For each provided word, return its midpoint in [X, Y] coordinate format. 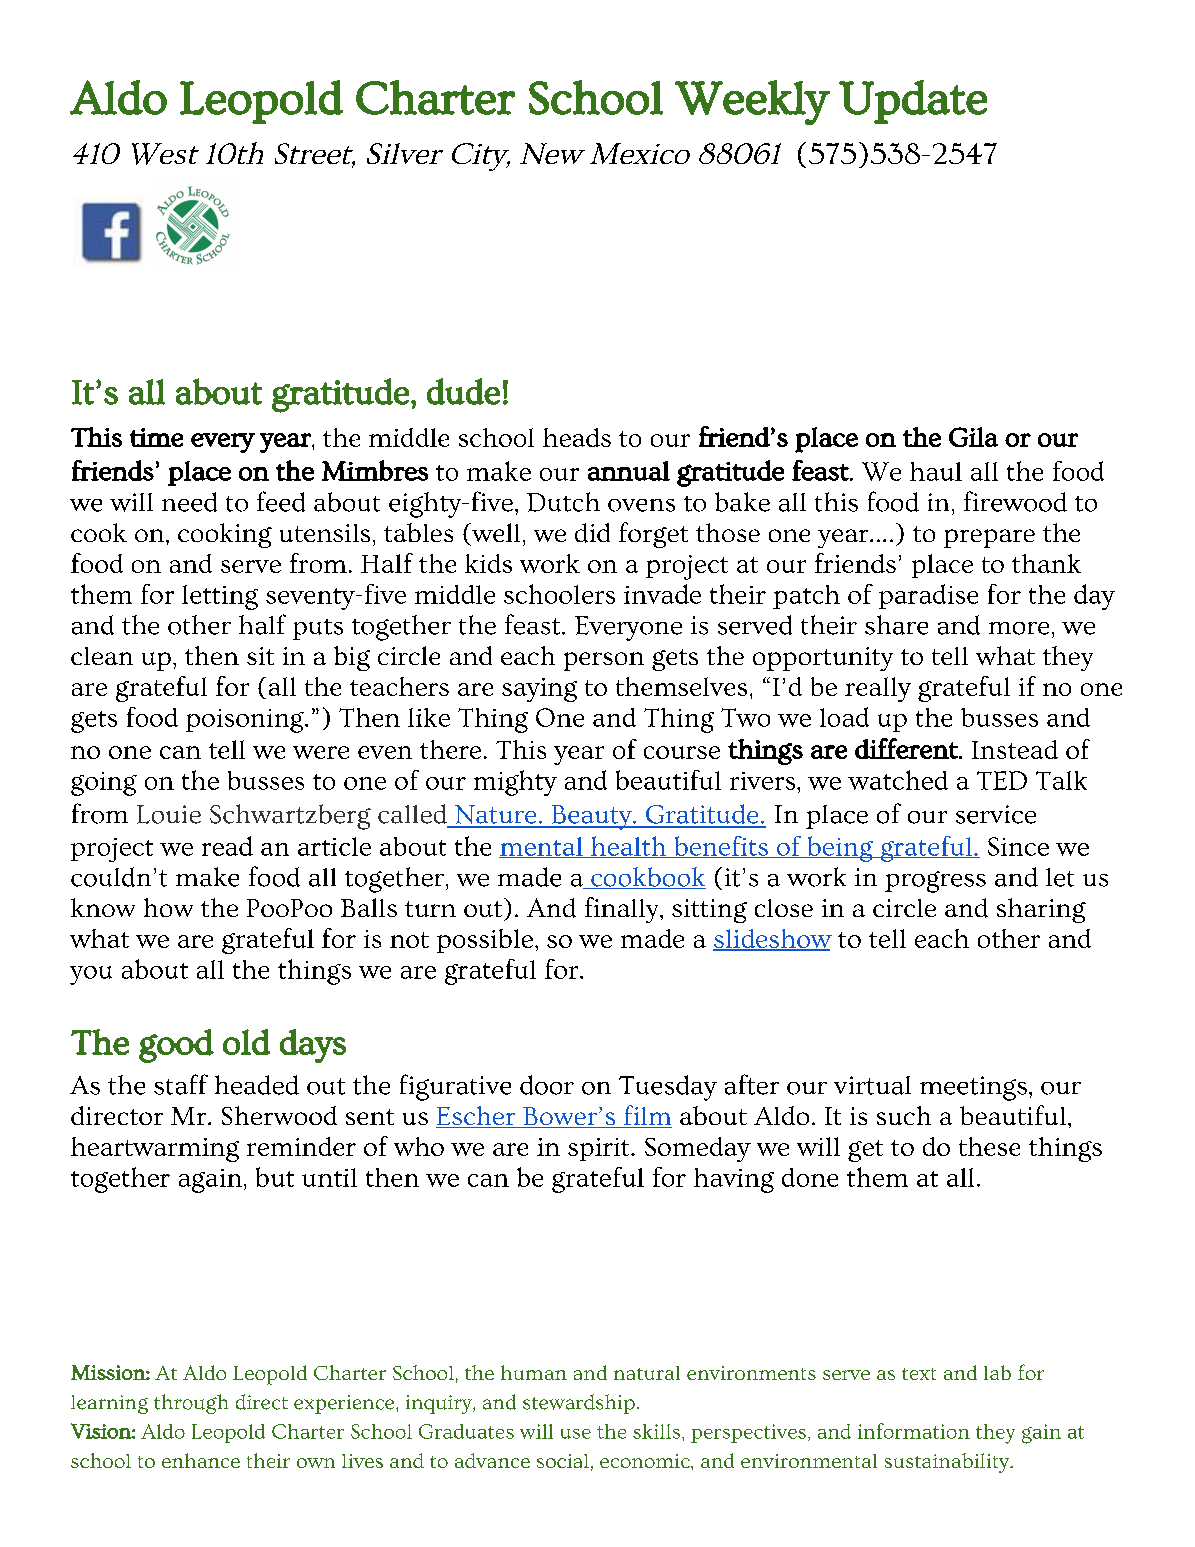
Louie [169, 814]
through [191, 1404]
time [156, 437]
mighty [515, 783]
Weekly [752, 102]
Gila [973, 437]
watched [898, 780]
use [576, 1434]
